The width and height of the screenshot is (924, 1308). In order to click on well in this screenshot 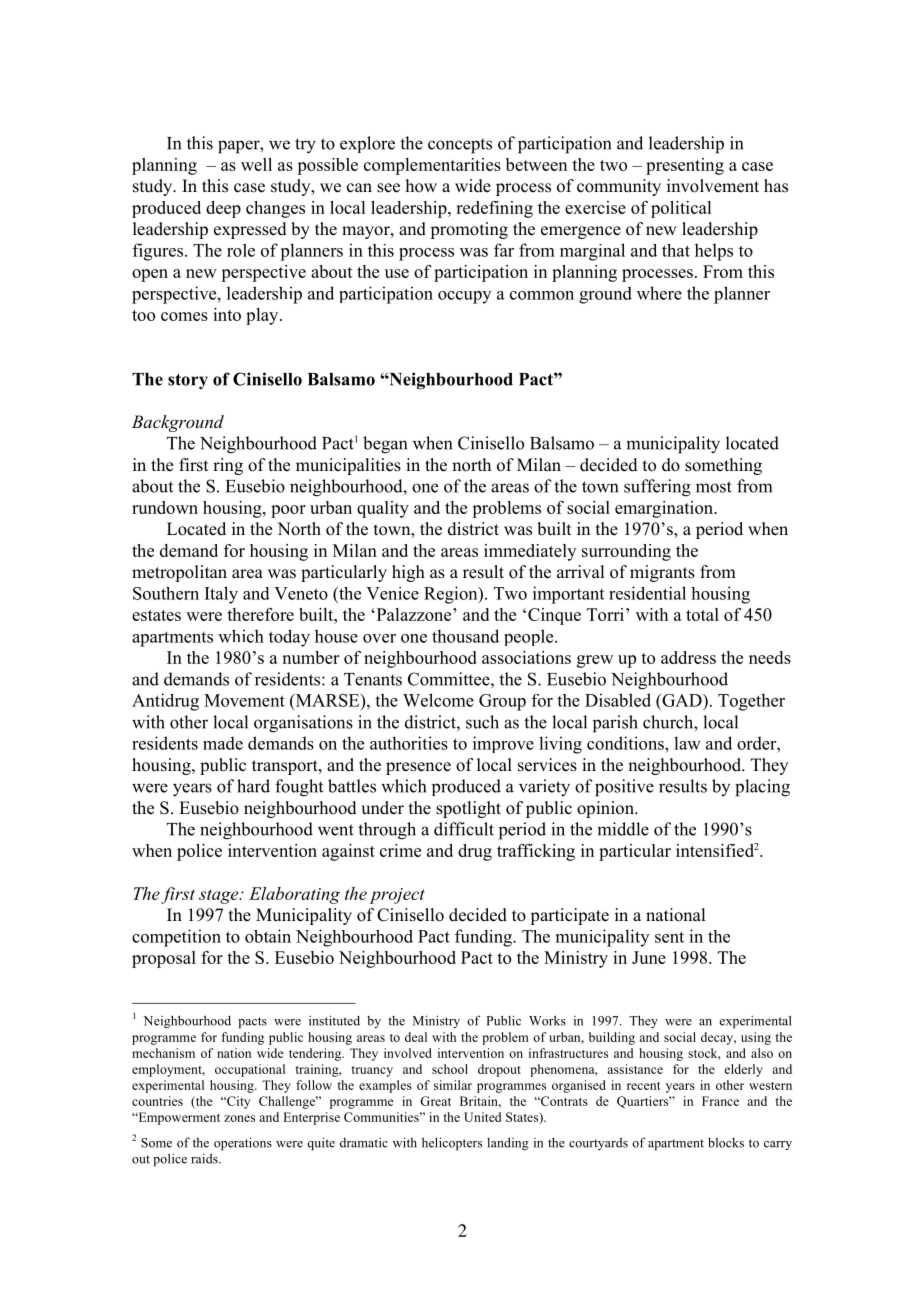, I will do `click(256, 164)`.
